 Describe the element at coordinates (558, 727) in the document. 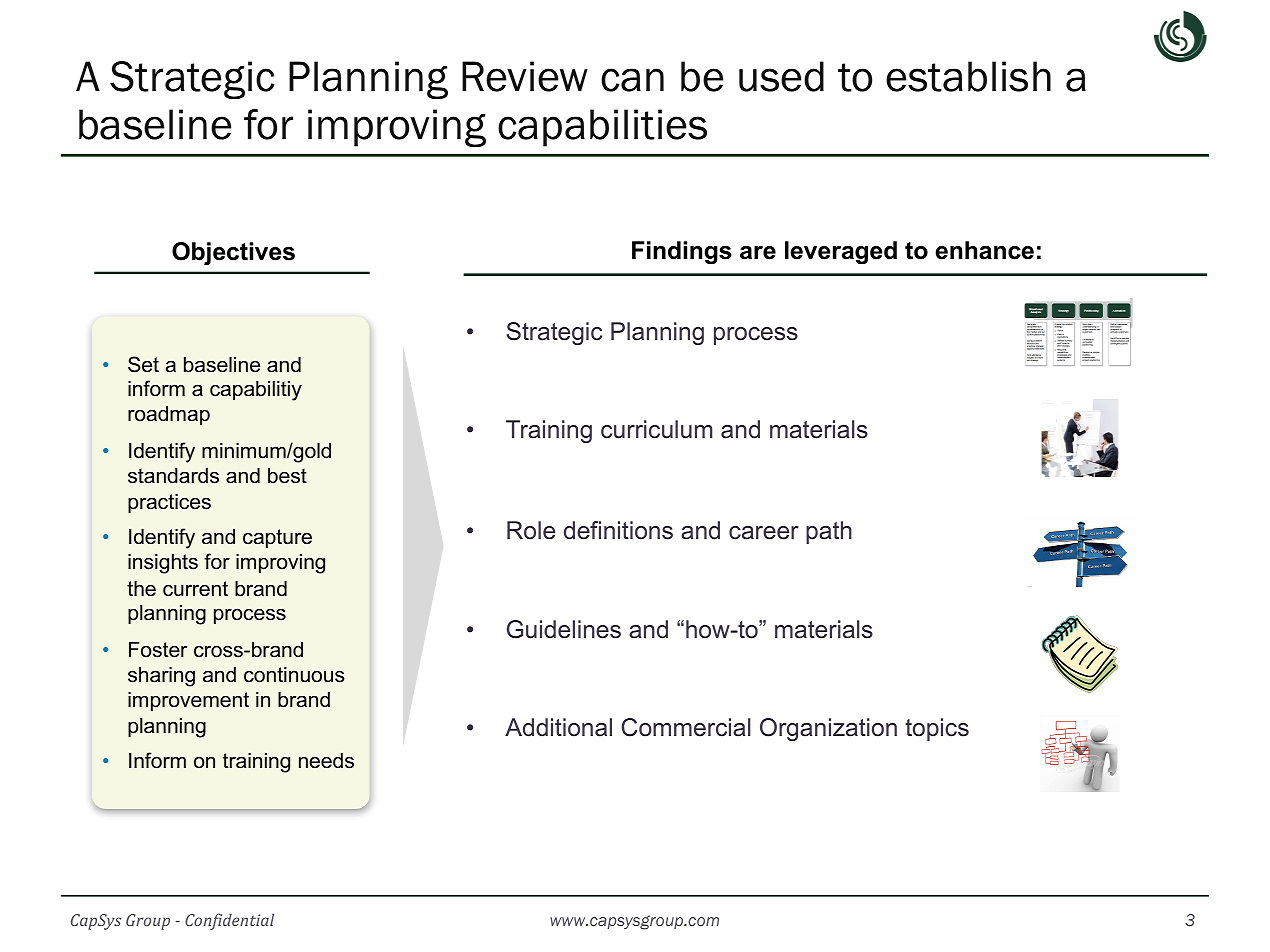

I see `Additional` at that location.
